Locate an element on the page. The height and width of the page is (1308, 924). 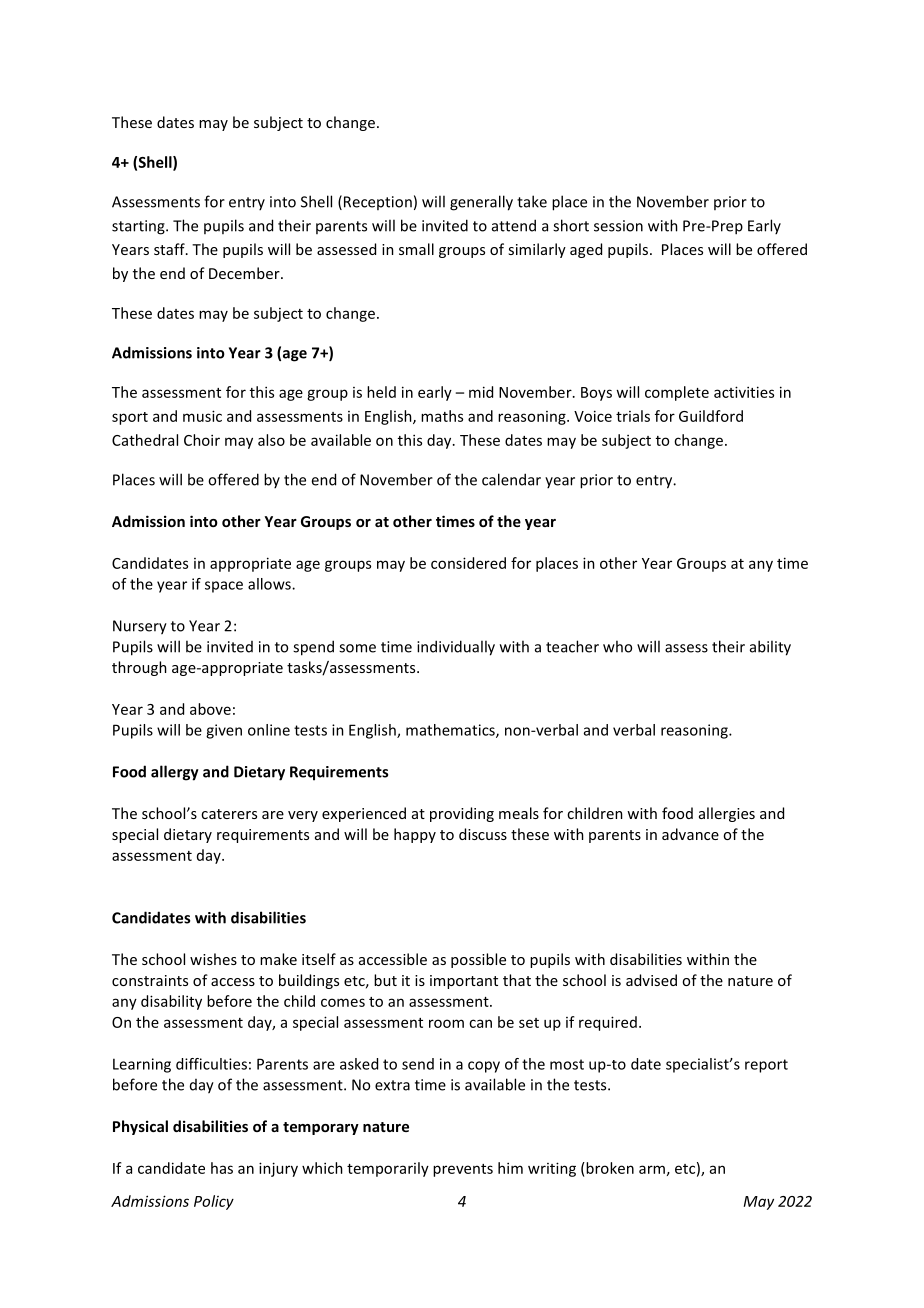
allergies is located at coordinates (727, 814).
